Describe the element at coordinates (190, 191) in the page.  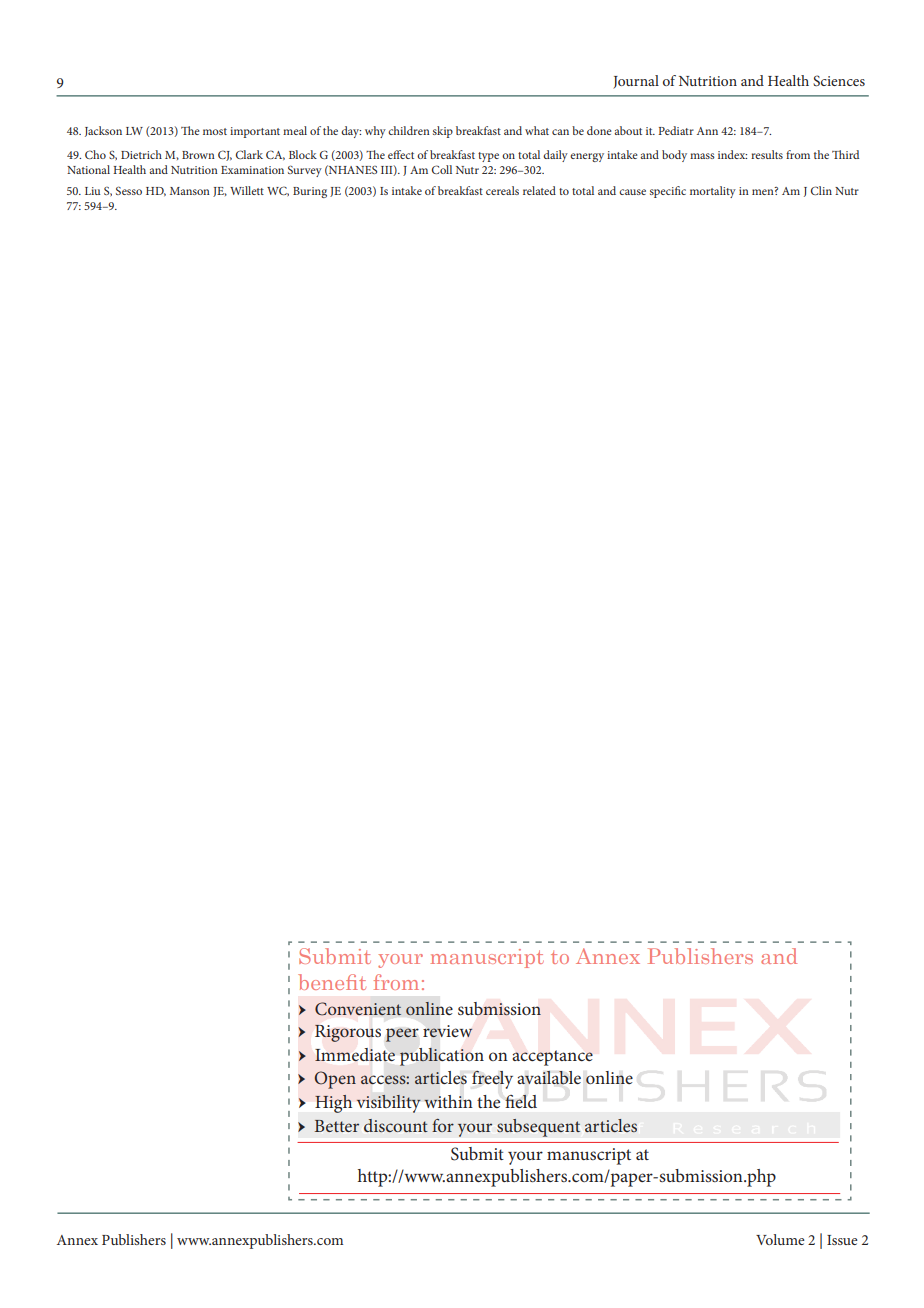
I see `Manson` at that location.
